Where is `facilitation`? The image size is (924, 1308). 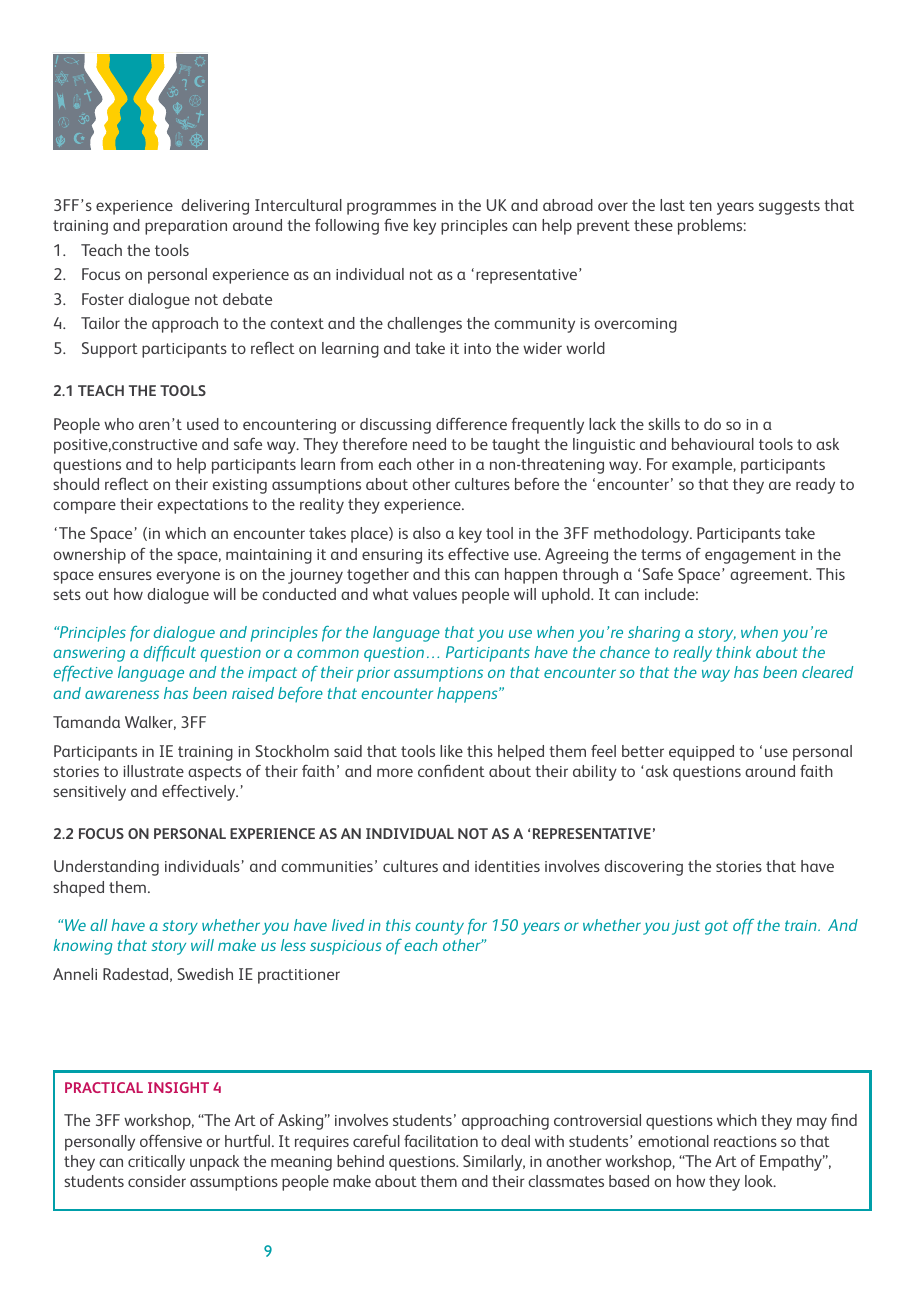
facilitation is located at coordinates (441, 1140).
